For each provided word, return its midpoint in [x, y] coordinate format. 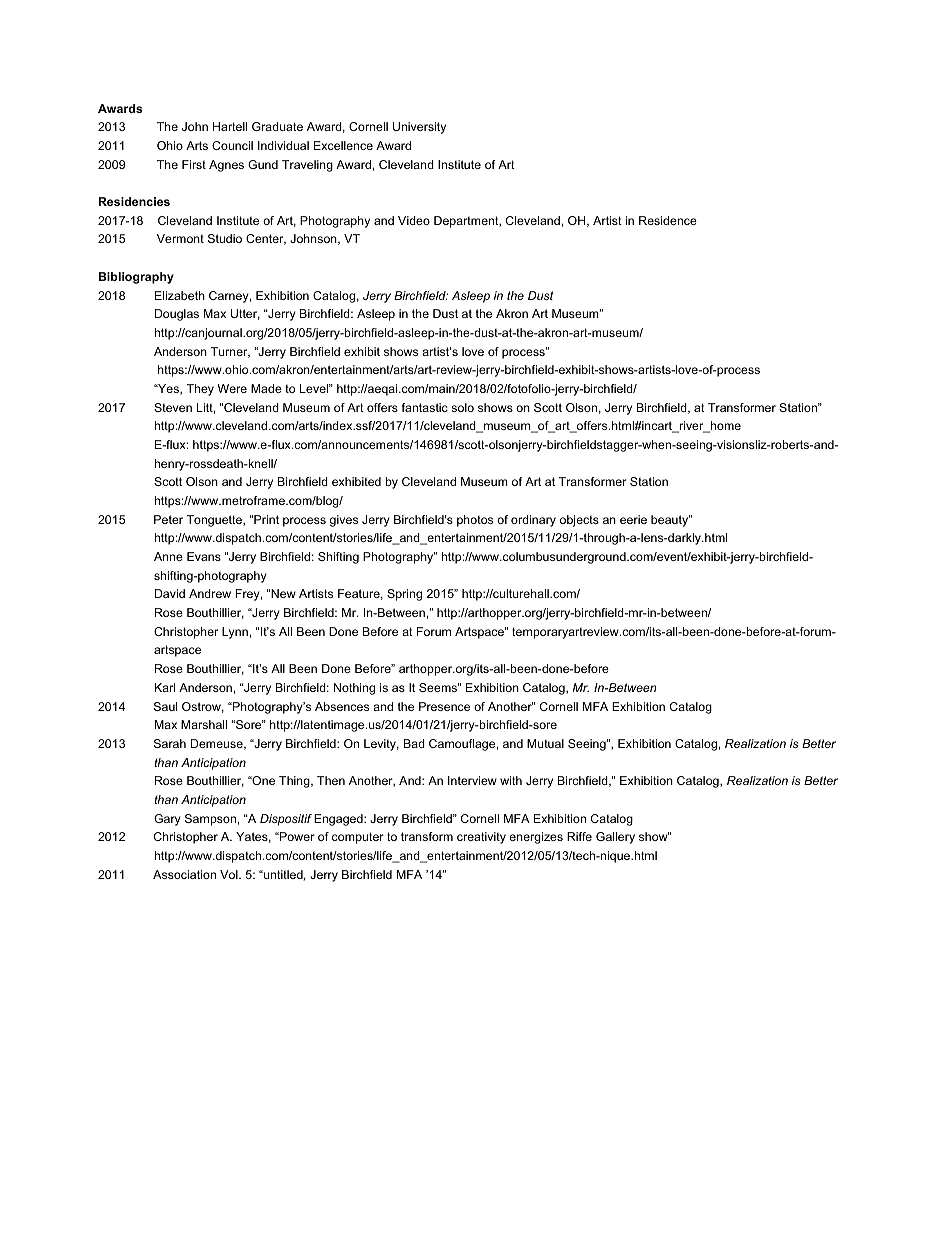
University [419, 128]
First [194, 164]
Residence [668, 220]
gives [344, 521]
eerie [633, 519]
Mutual [545, 743]
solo [462, 407]
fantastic [425, 407]
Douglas [177, 315]
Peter [168, 519]
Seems [439, 687]
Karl [165, 687]
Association [184, 874]
